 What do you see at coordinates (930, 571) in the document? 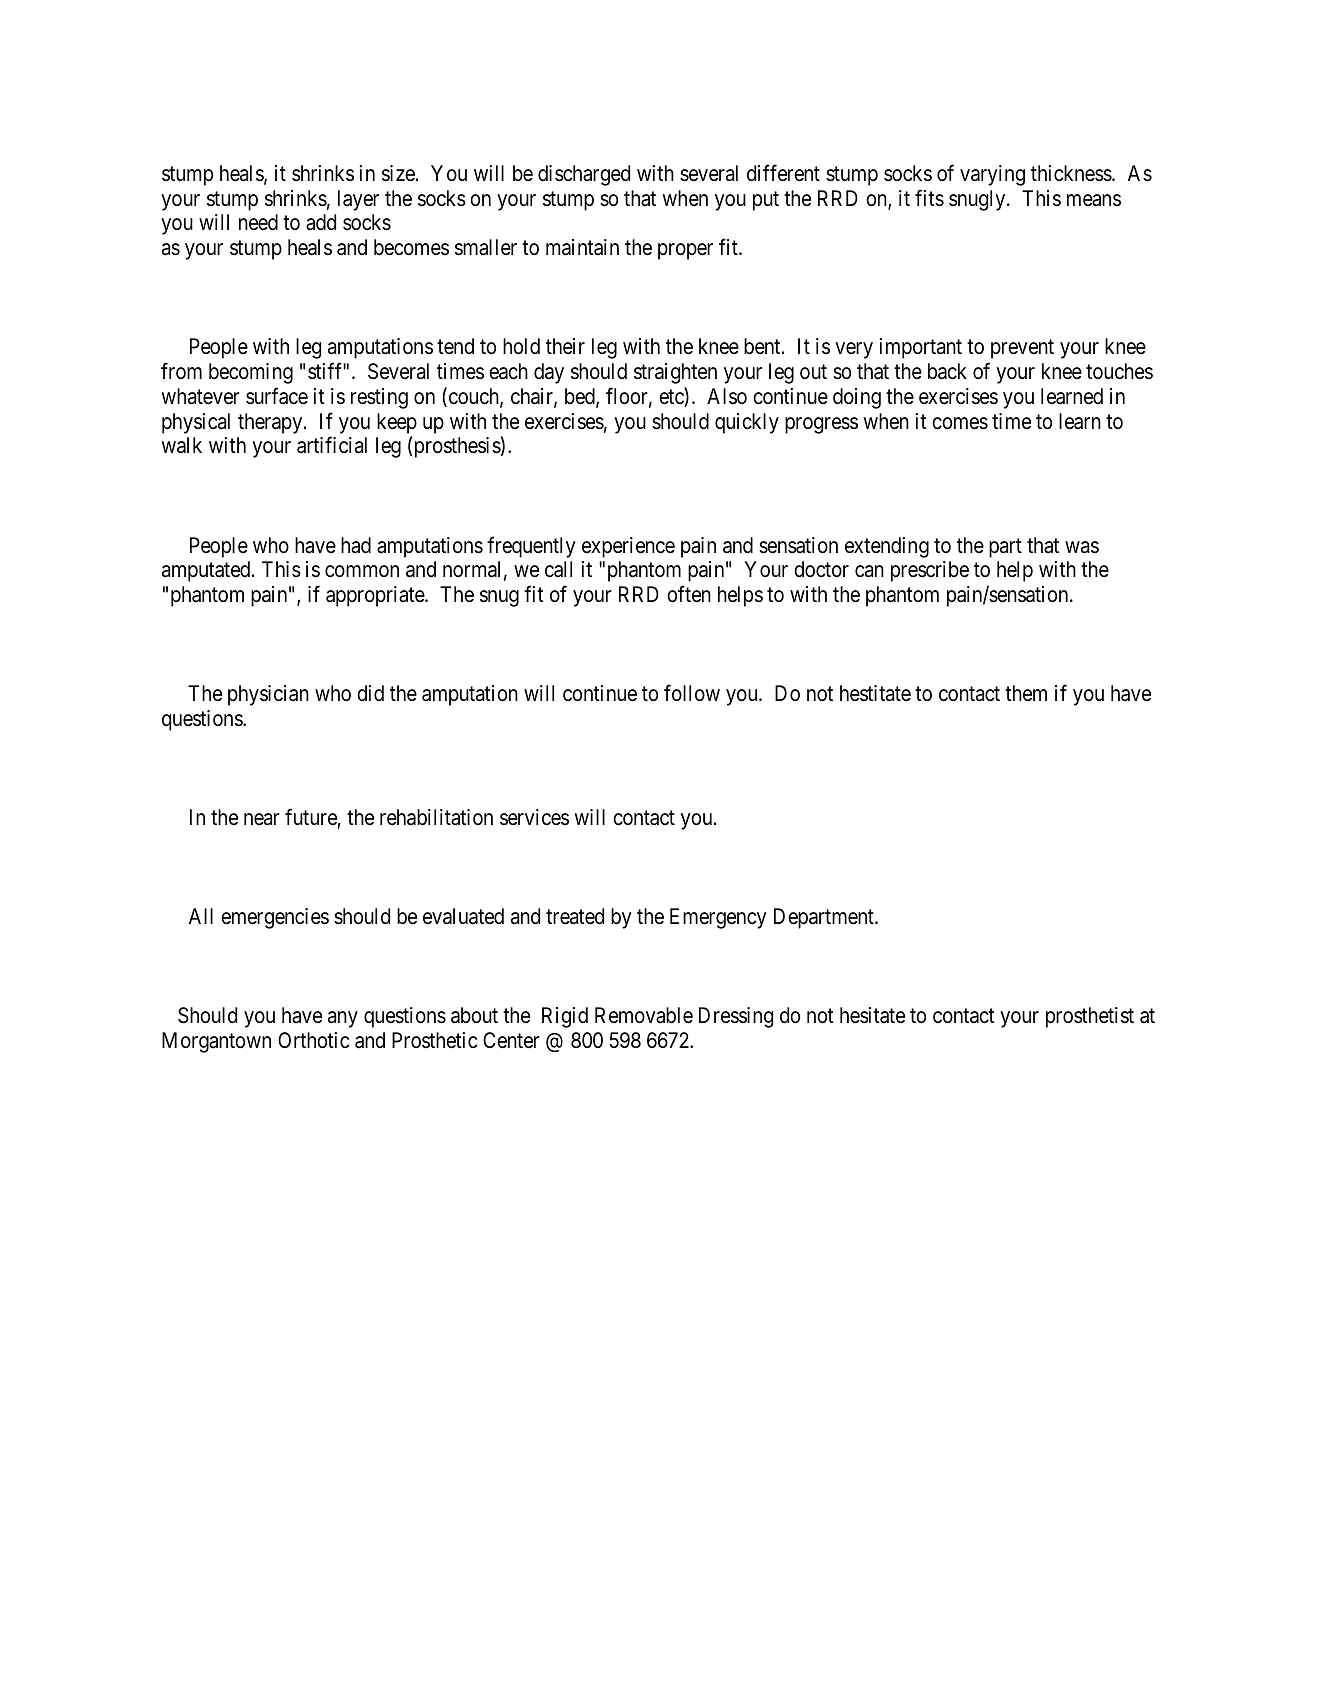
I see `prescribe` at bounding box center [930, 571].
